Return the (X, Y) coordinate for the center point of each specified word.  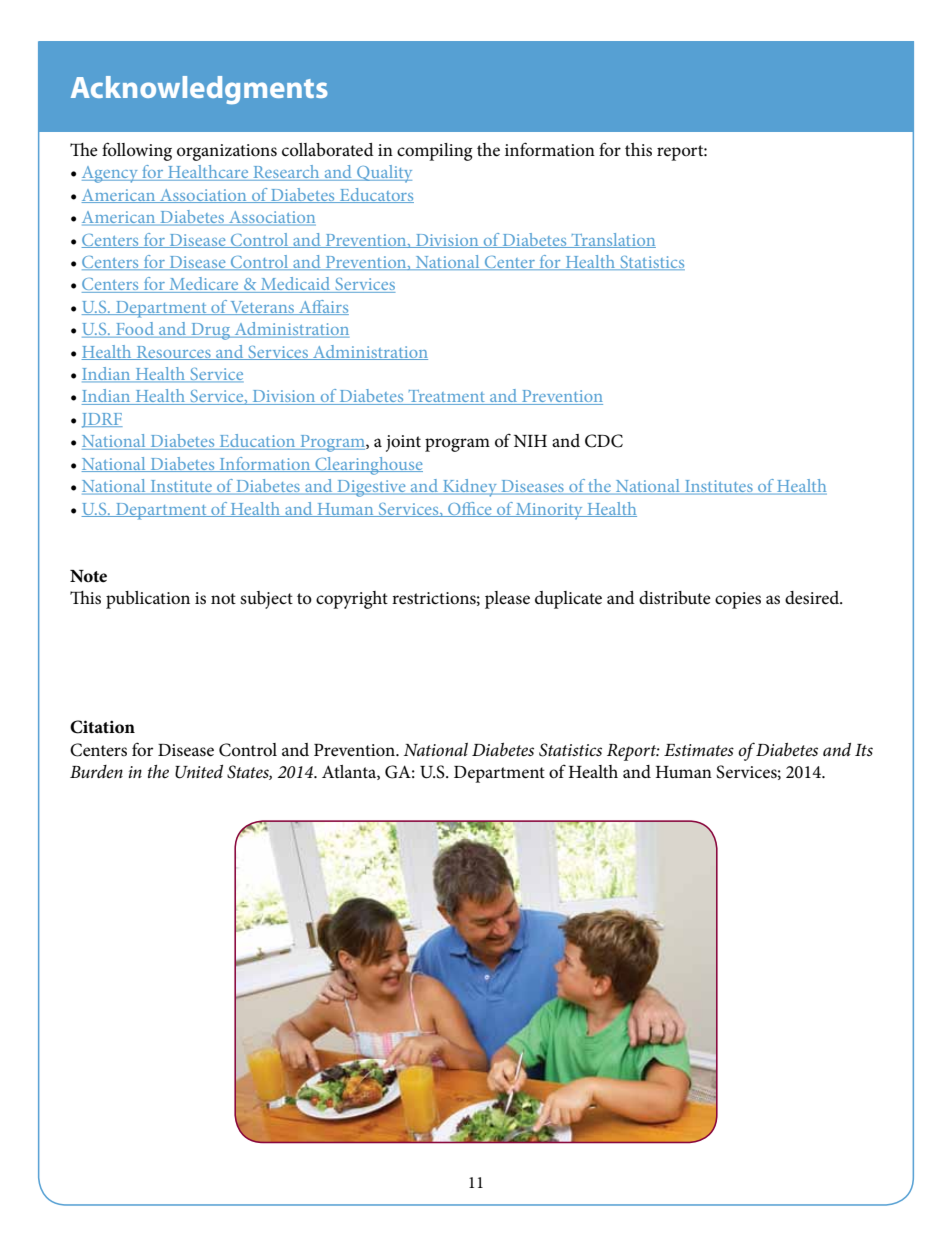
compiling (434, 152)
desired (813, 598)
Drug (211, 331)
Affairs (323, 307)
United (199, 772)
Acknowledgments (199, 90)
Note (88, 576)
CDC (604, 441)
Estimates (699, 750)
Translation (612, 240)
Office (470, 509)
